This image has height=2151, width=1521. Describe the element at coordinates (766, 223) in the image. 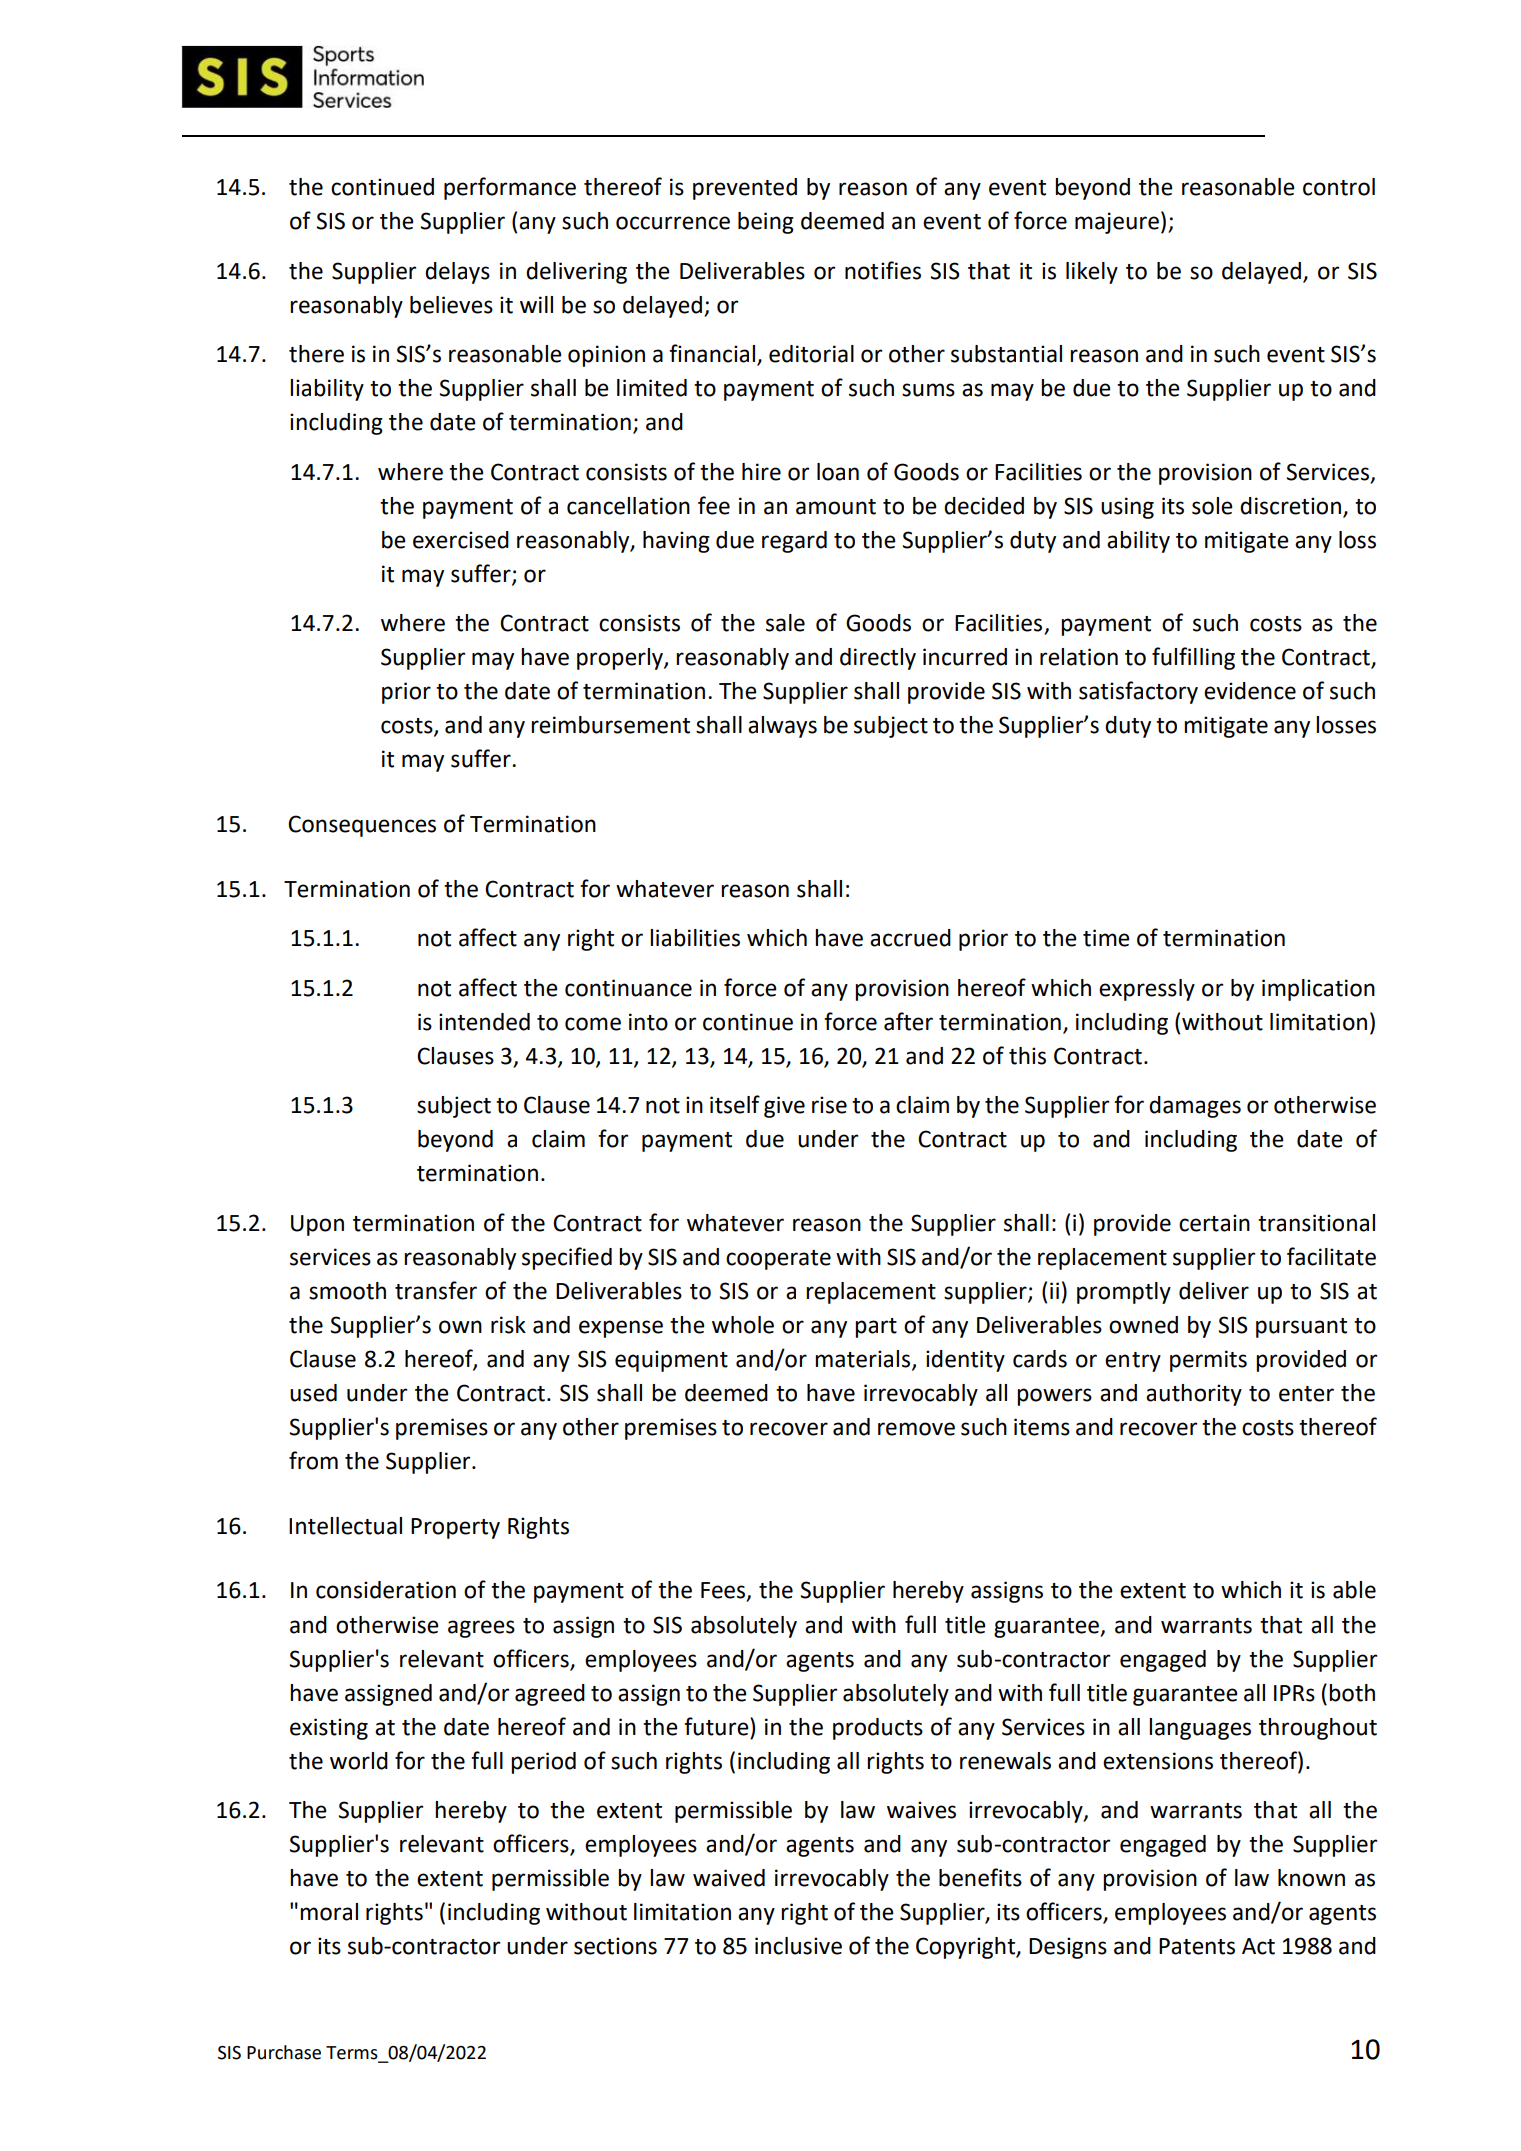

I see `being` at that location.
